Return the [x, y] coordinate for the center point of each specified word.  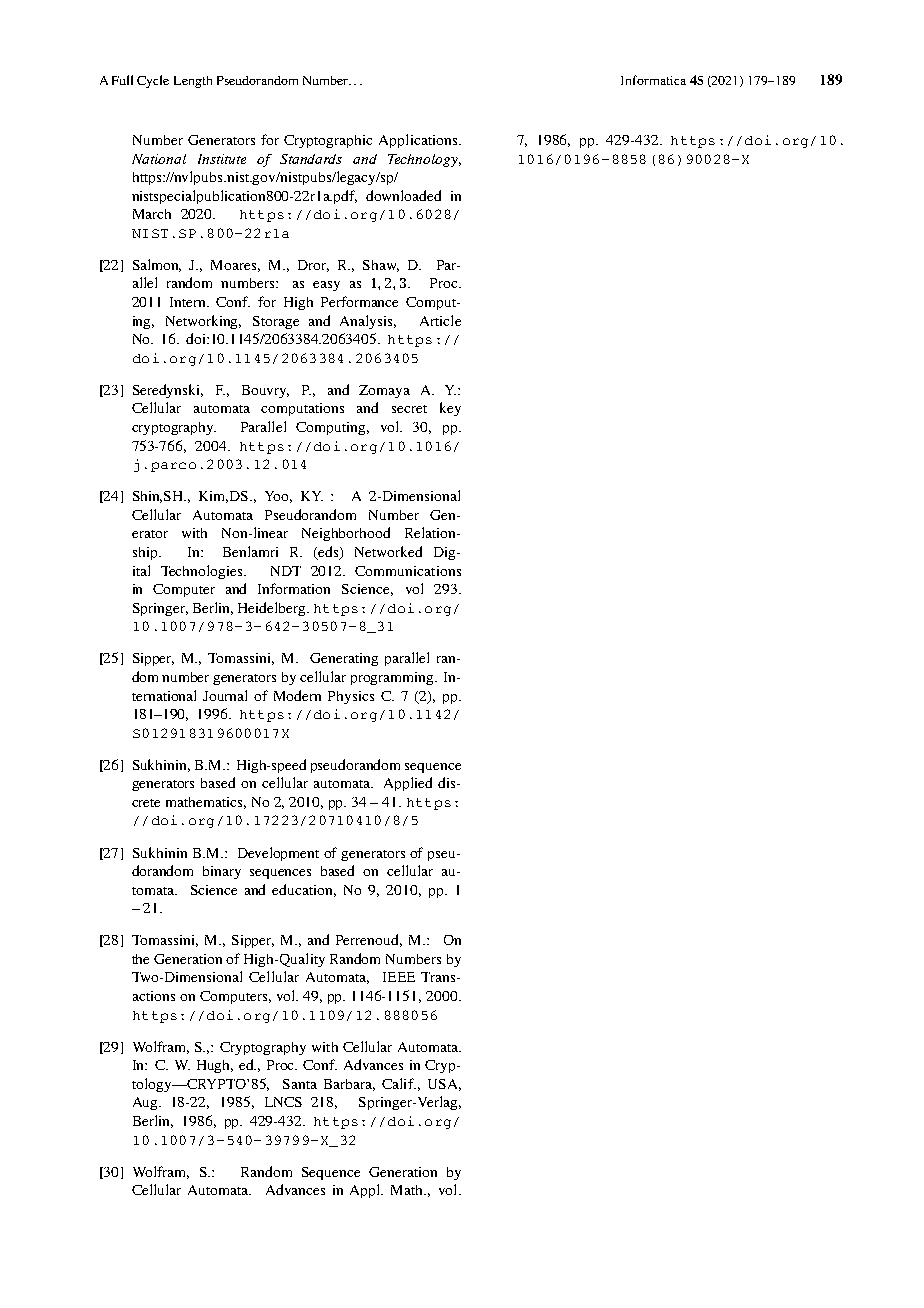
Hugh [215, 1066]
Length [193, 82]
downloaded [403, 195]
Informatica [653, 80]
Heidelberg [273, 609]
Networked [388, 551]
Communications [408, 571]
